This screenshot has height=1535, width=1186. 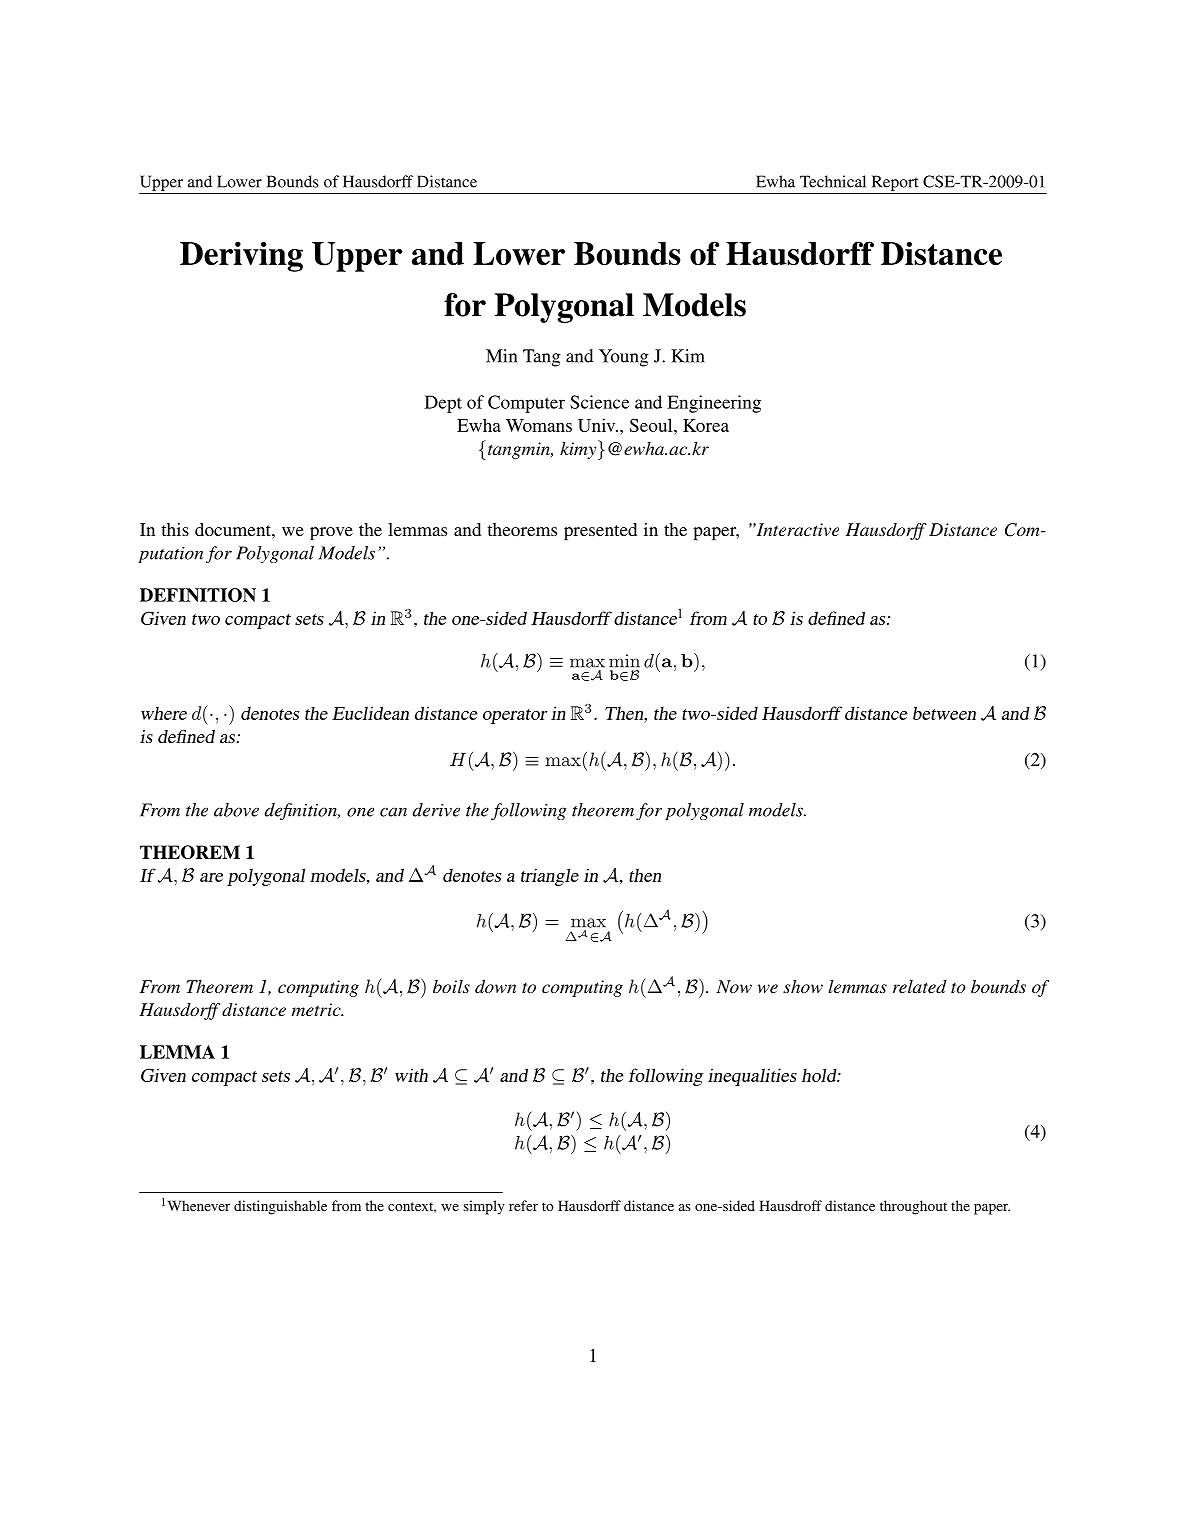 I want to click on where, so click(x=164, y=713).
